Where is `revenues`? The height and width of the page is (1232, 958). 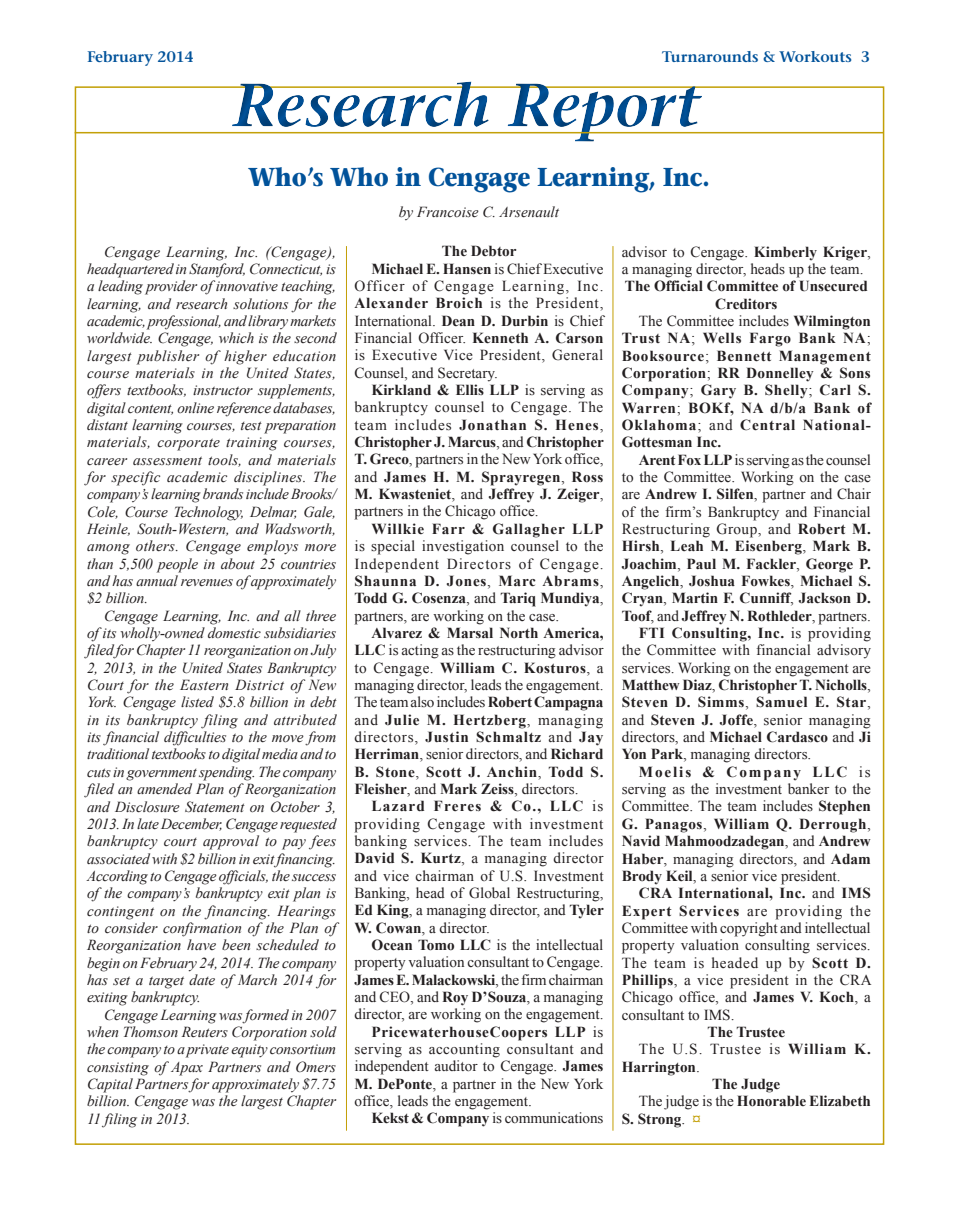 revenues is located at coordinates (207, 583).
